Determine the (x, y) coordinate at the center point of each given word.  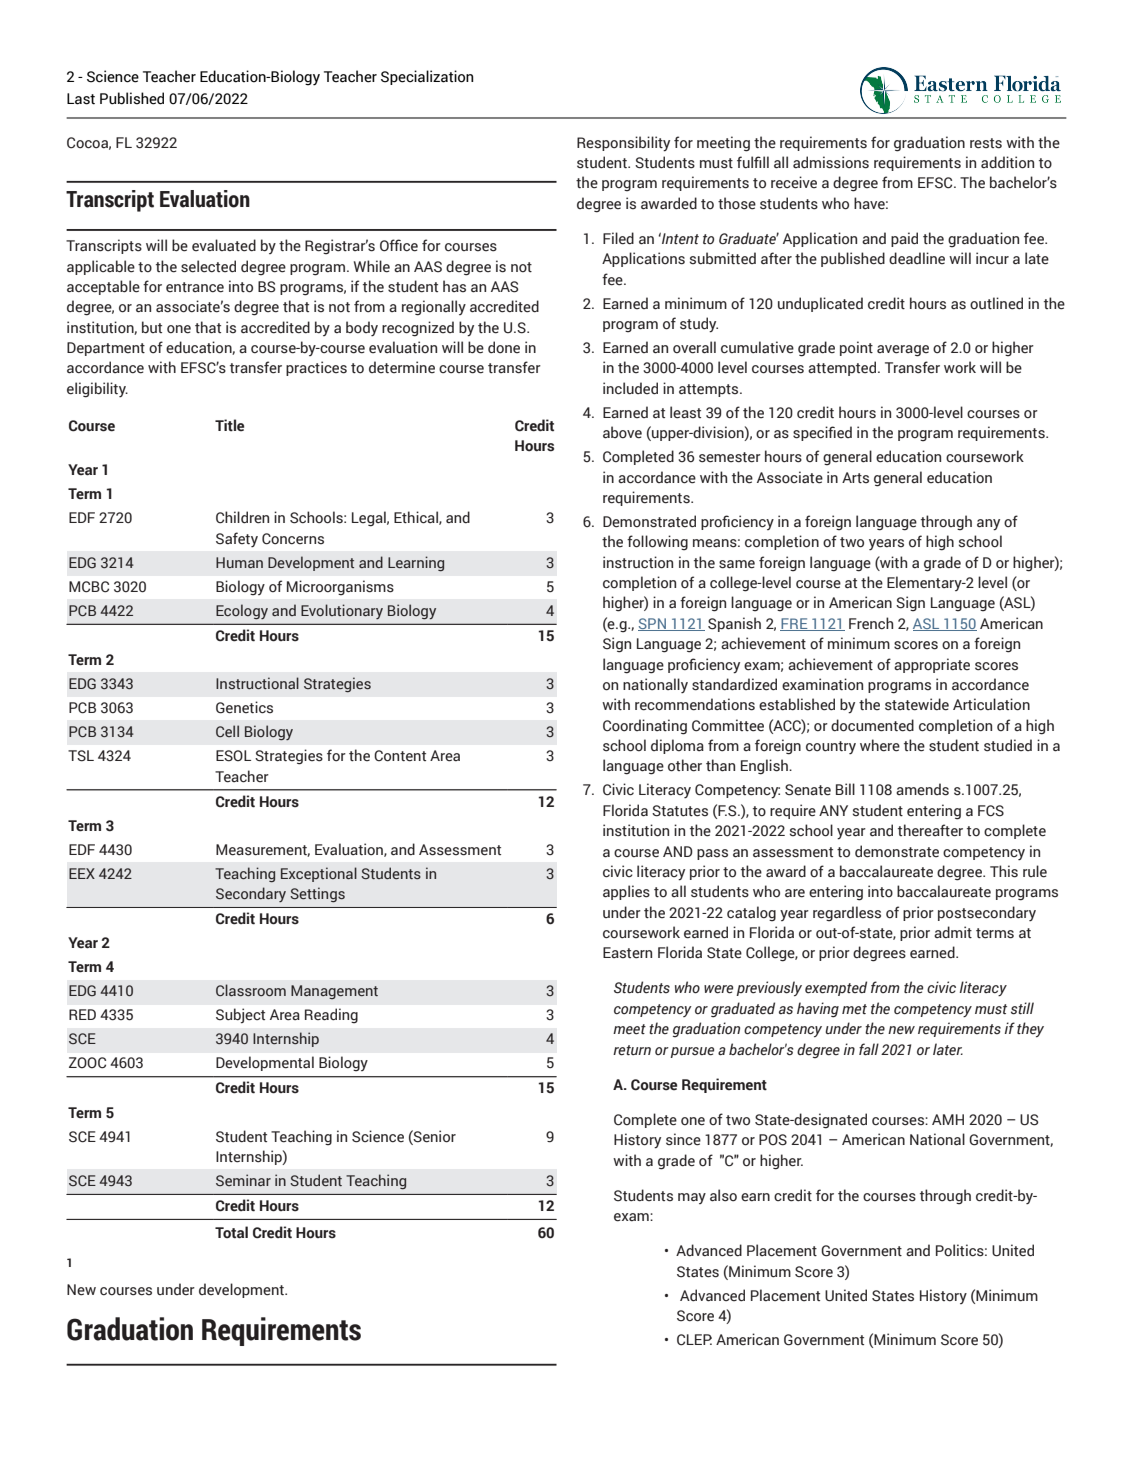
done (504, 347)
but (152, 327)
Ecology (242, 611)
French (871, 623)
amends (922, 789)
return (632, 1050)
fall (869, 1049)
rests (986, 143)
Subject (240, 1016)
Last (81, 99)
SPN (653, 624)
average (903, 351)
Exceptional (319, 874)
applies (626, 892)
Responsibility (623, 144)
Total (231, 1232)
